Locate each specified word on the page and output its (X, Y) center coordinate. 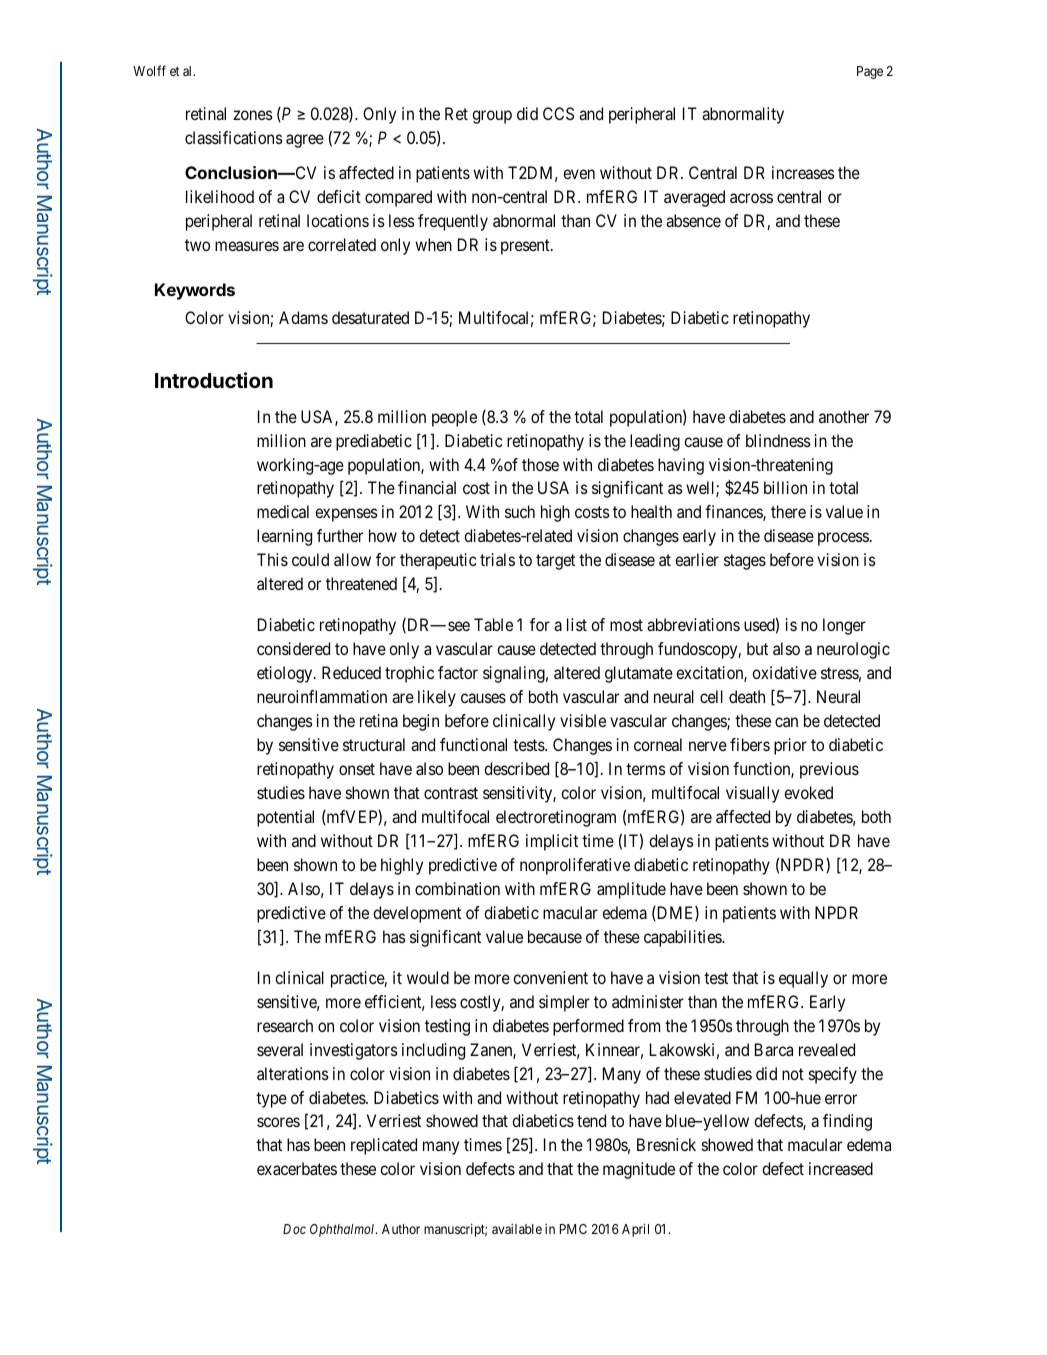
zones (253, 115)
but (757, 648)
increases (803, 172)
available (517, 1229)
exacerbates (297, 1168)
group (492, 117)
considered (293, 648)
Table (493, 624)
